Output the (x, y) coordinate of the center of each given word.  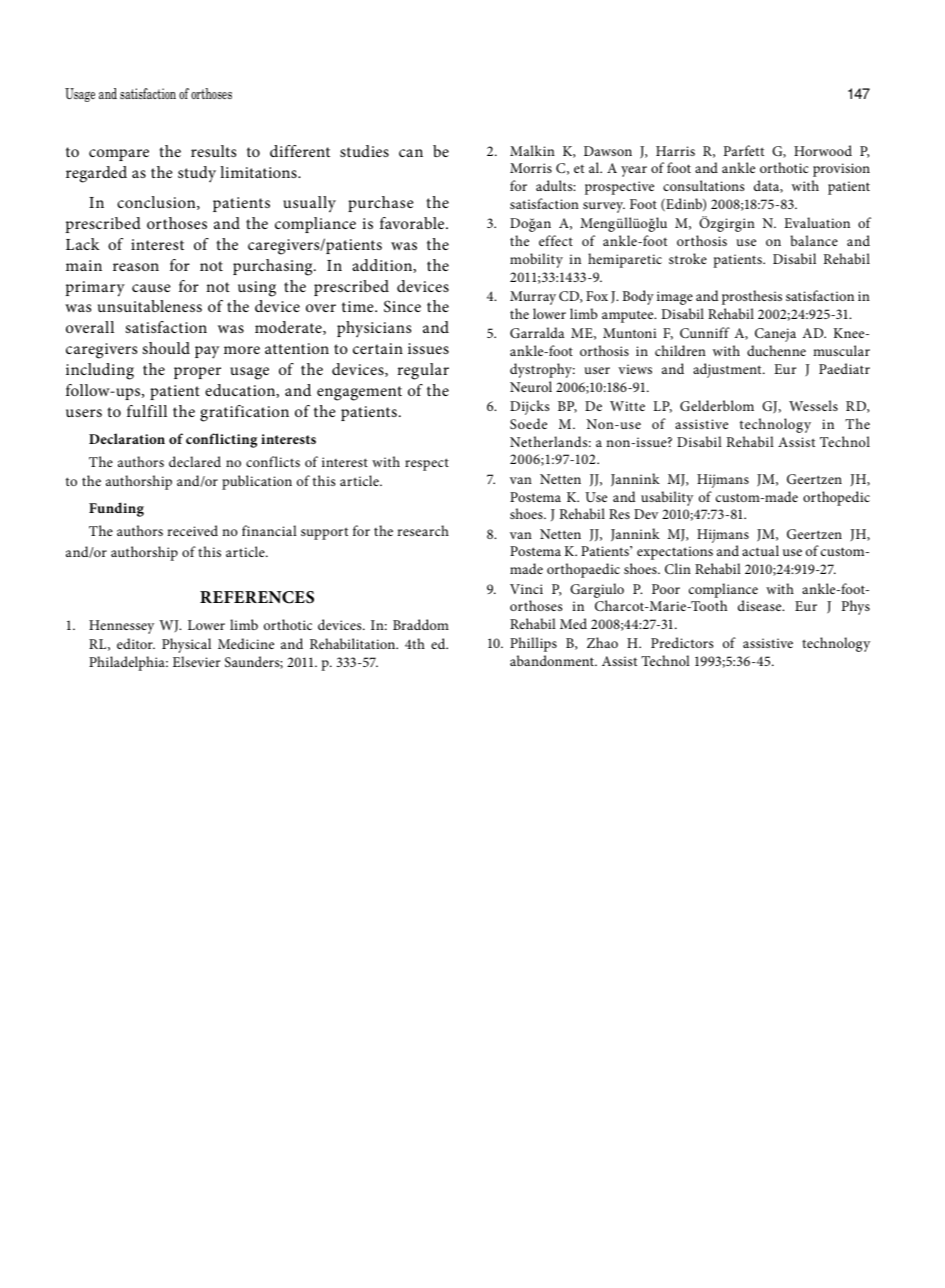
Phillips (533, 644)
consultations (703, 185)
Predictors (682, 642)
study (197, 174)
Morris (531, 168)
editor (136, 643)
